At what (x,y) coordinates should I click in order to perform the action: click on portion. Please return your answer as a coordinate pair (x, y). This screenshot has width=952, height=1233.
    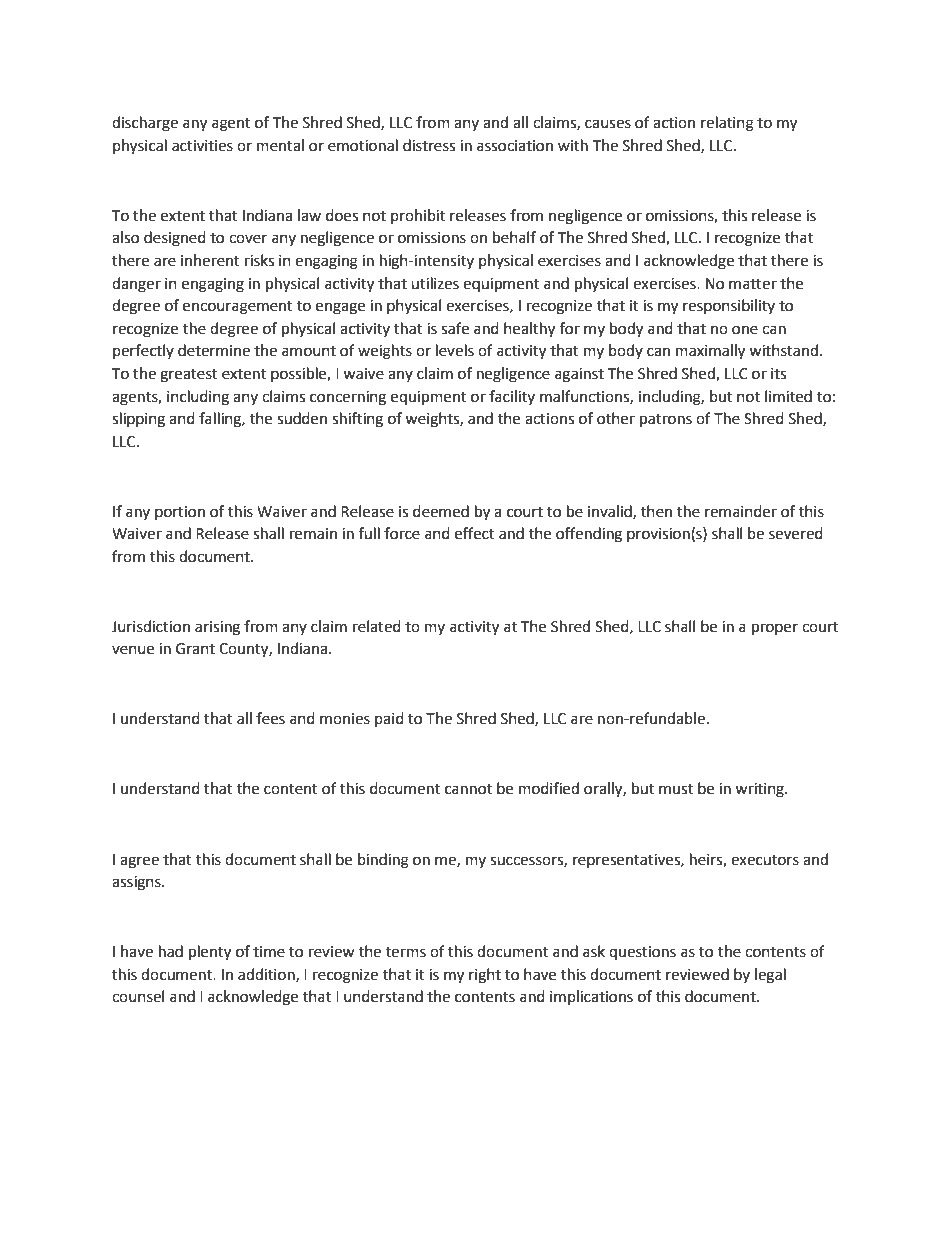
    Looking at the image, I should click on (180, 513).
